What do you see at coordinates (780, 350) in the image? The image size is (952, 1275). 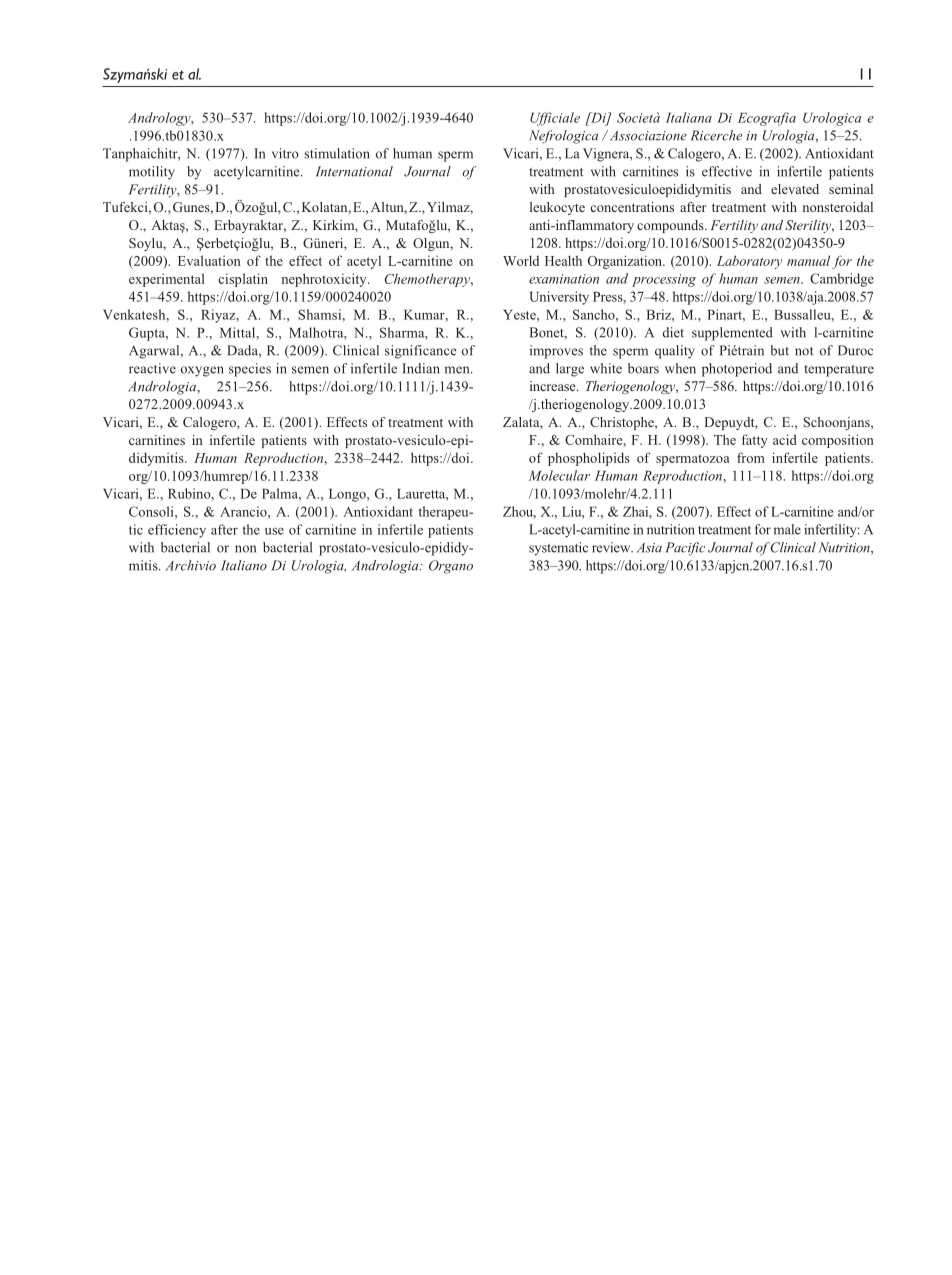 I see `but` at bounding box center [780, 350].
